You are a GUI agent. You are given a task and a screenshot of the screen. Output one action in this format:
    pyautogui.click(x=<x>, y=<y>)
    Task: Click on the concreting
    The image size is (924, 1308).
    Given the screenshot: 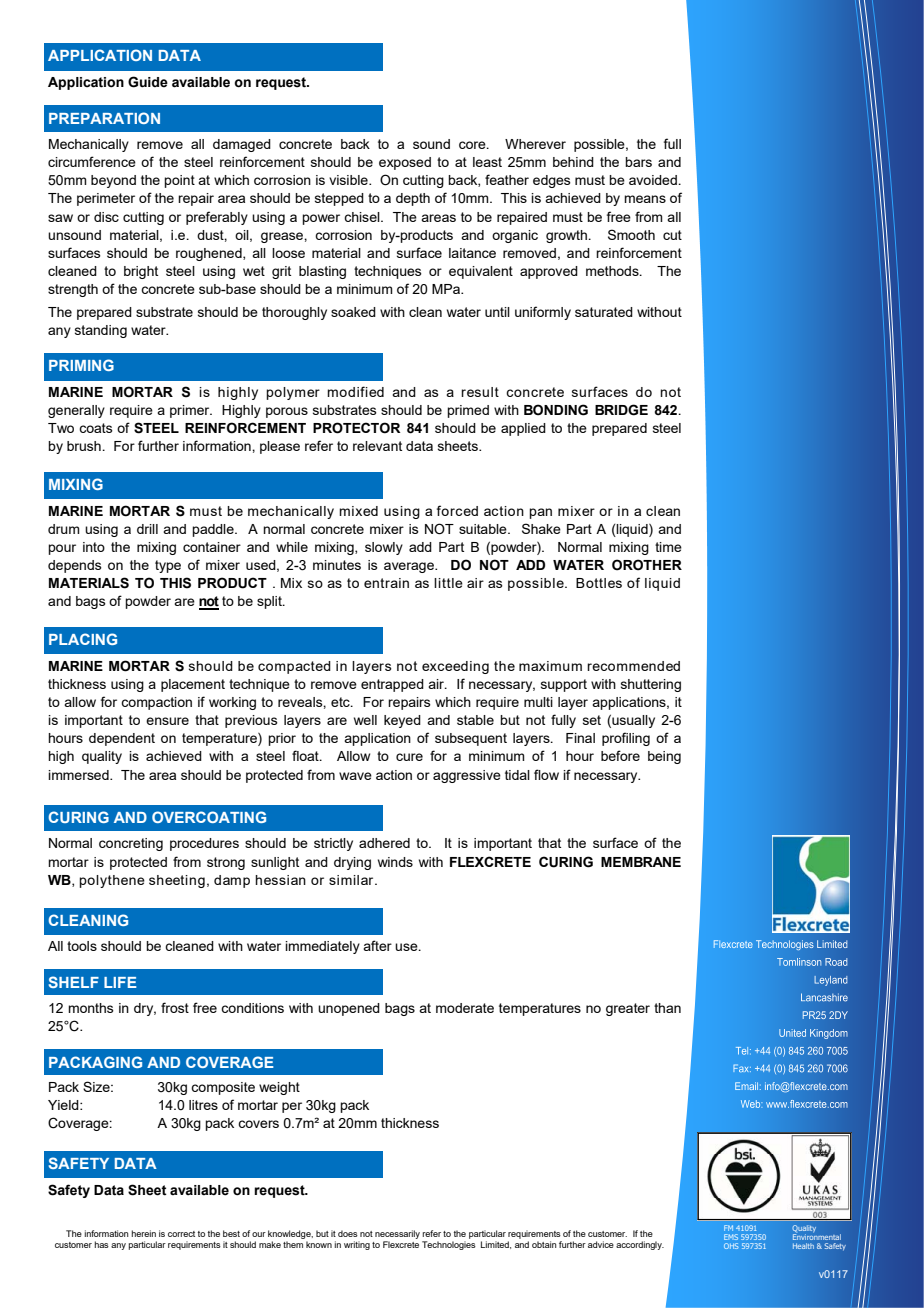 What is the action you would take?
    pyautogui.click(x=131, y=844)
